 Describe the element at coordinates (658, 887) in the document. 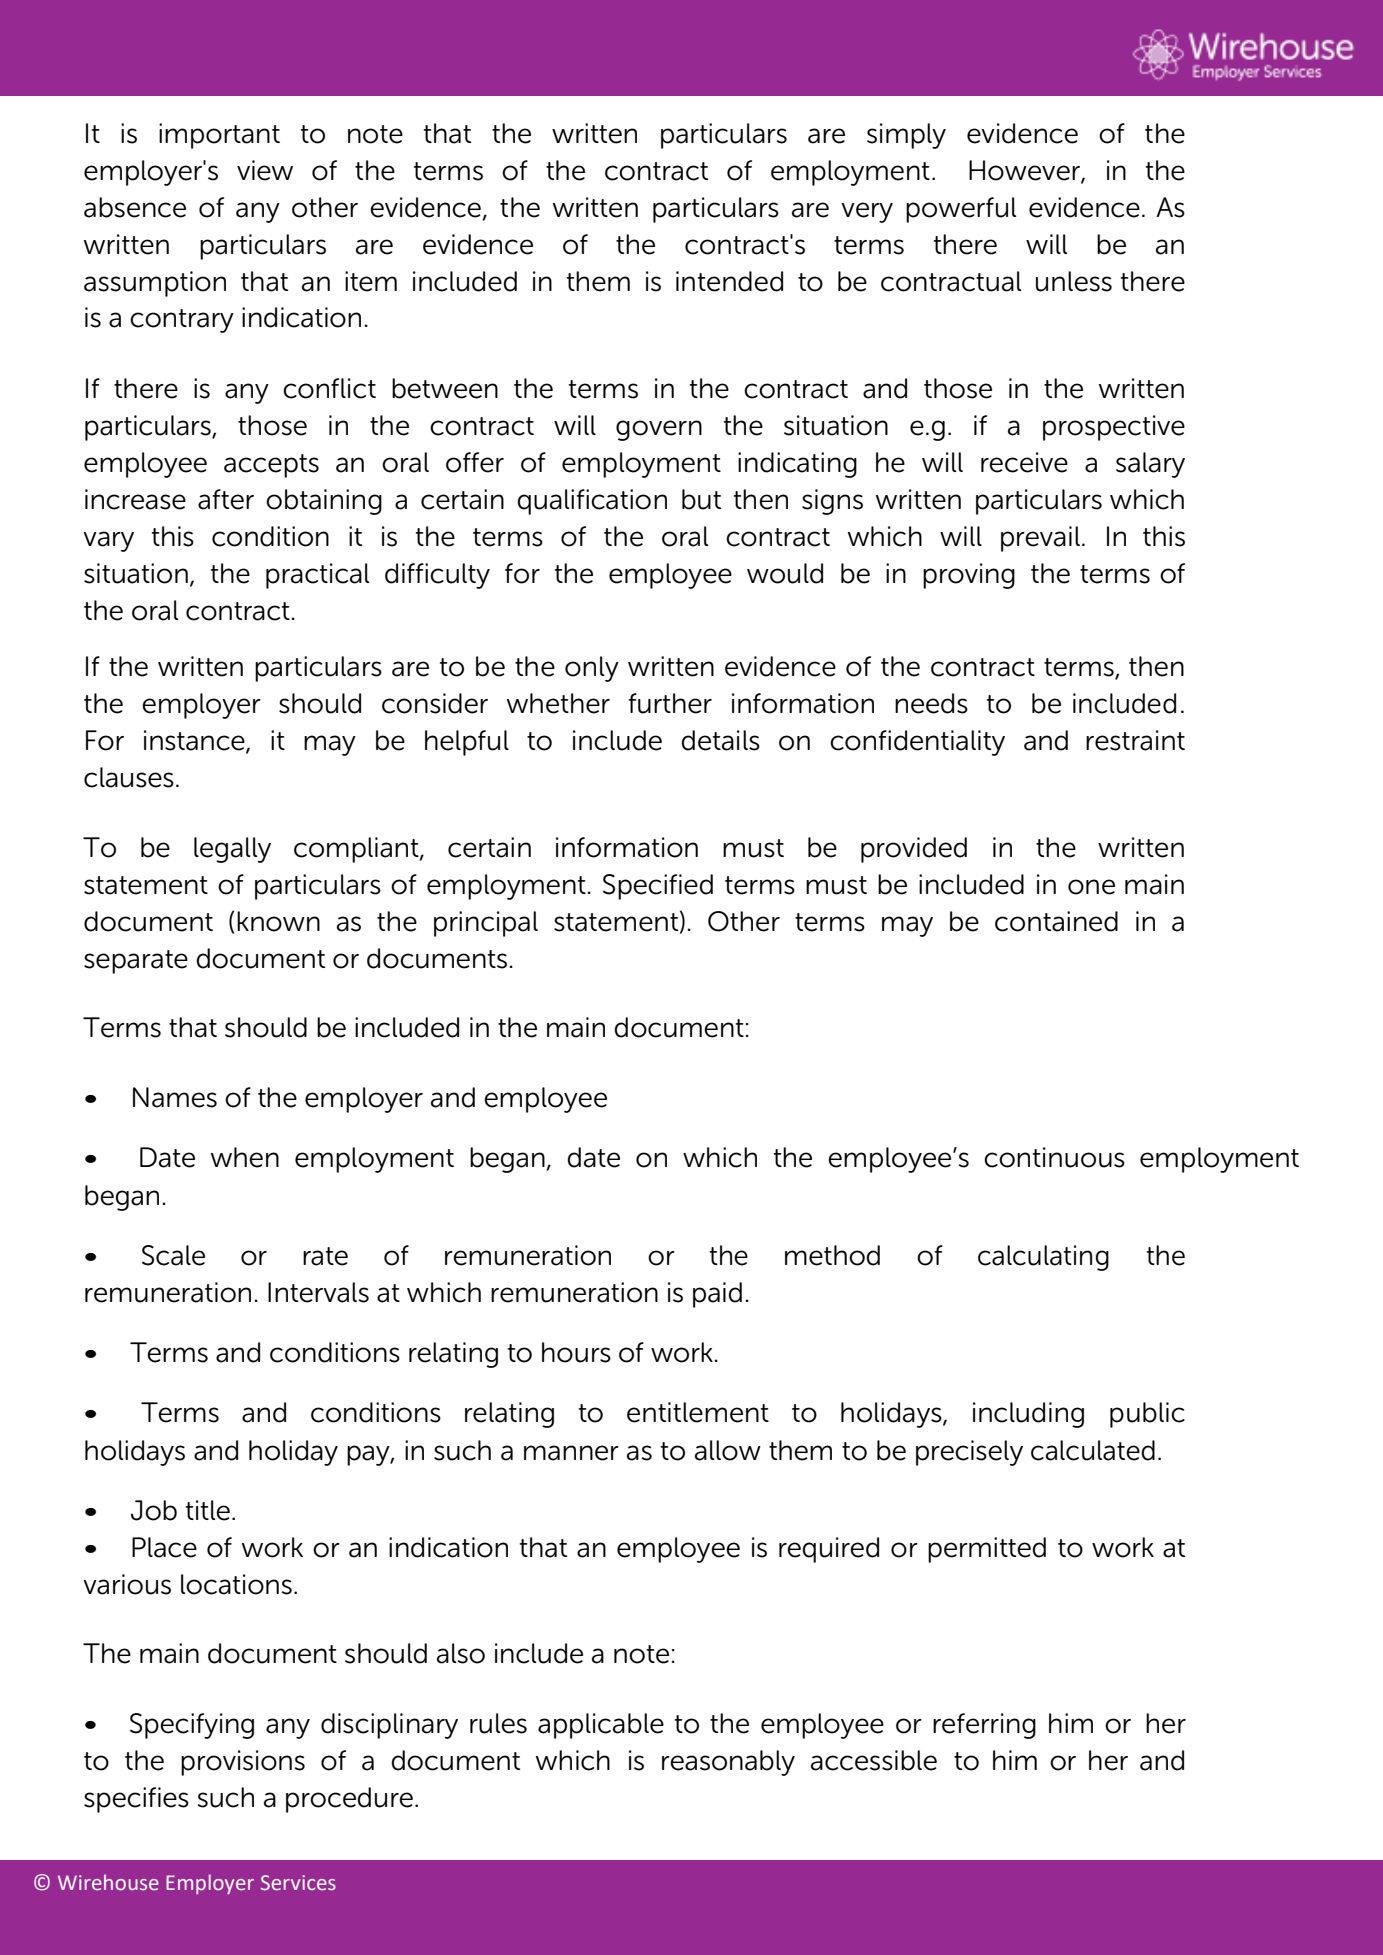

I see `Specified` at that location.
